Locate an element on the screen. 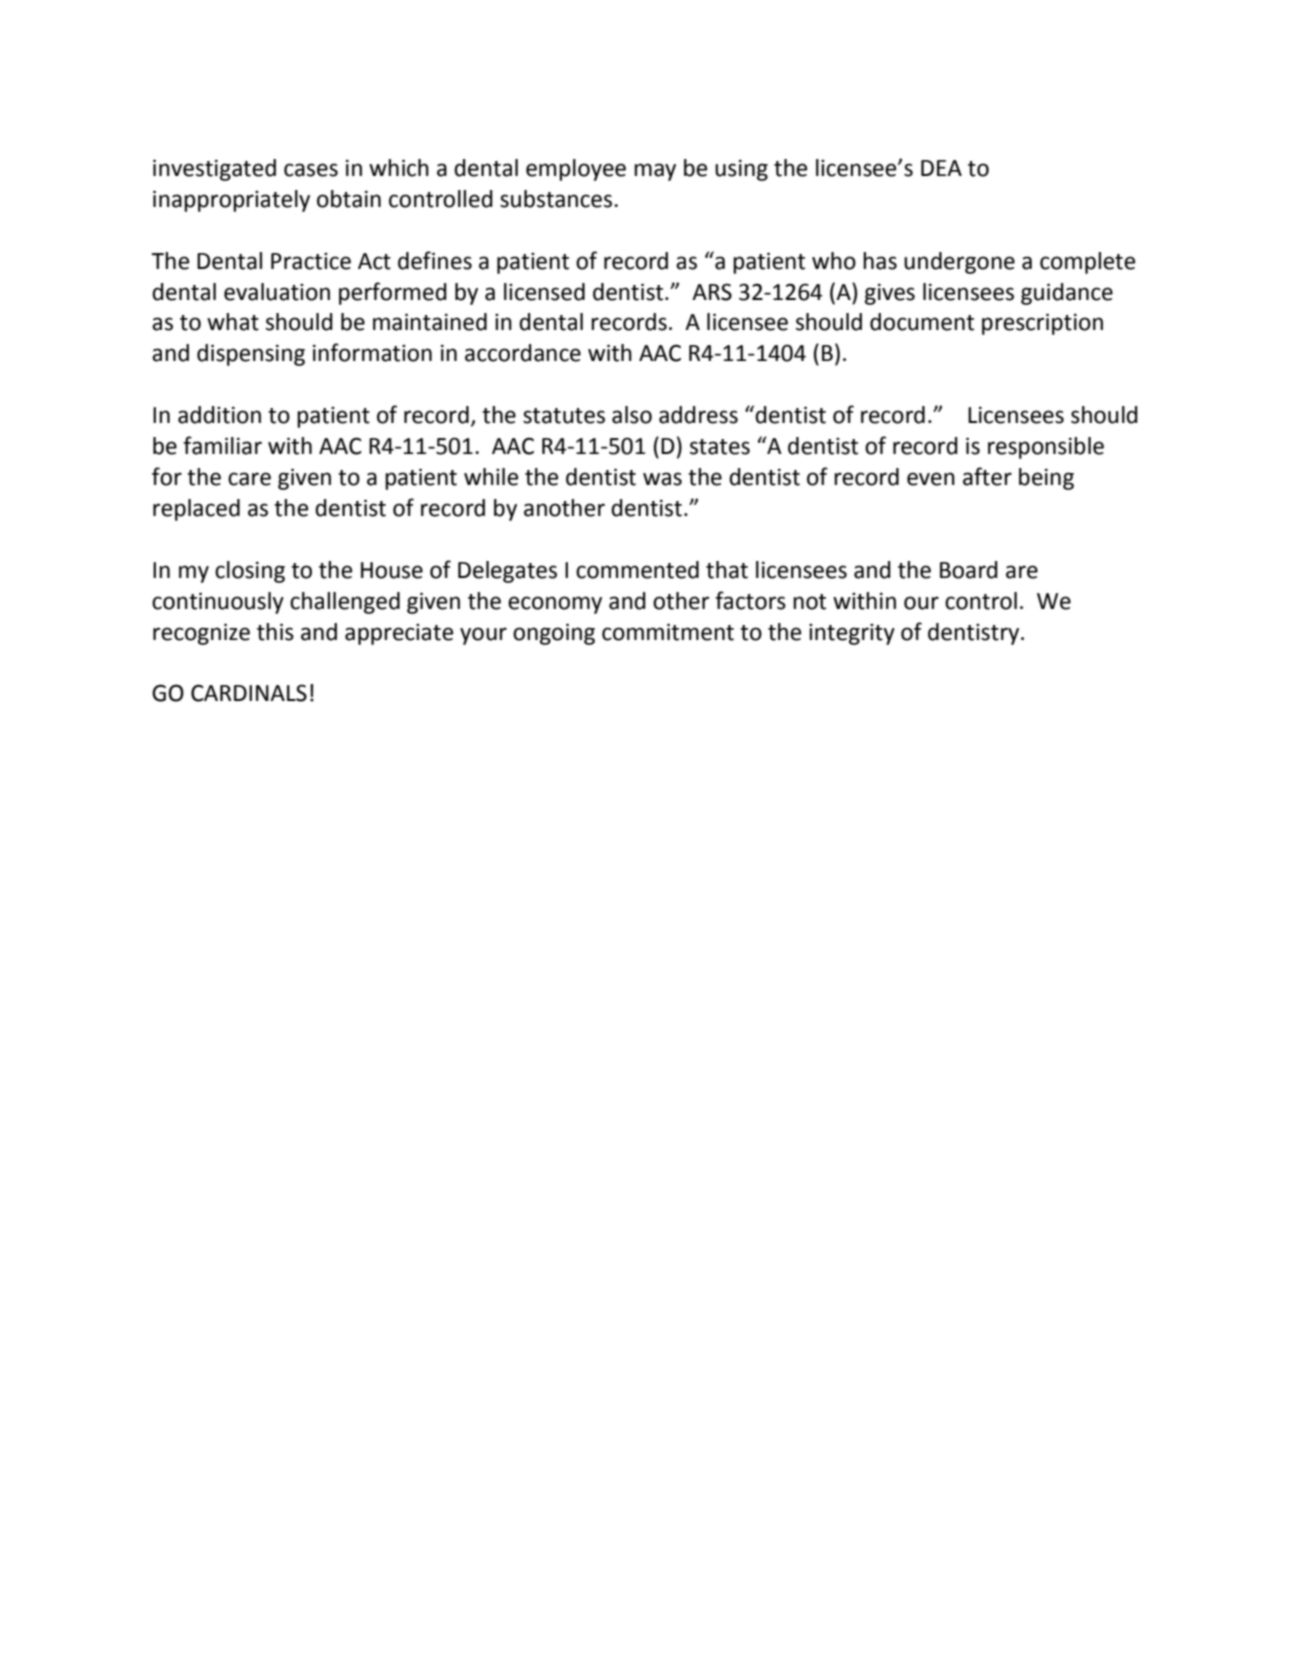 The width and height of the screenshot is (1291, 1671). familiar is located at coordinates (222, 445).
